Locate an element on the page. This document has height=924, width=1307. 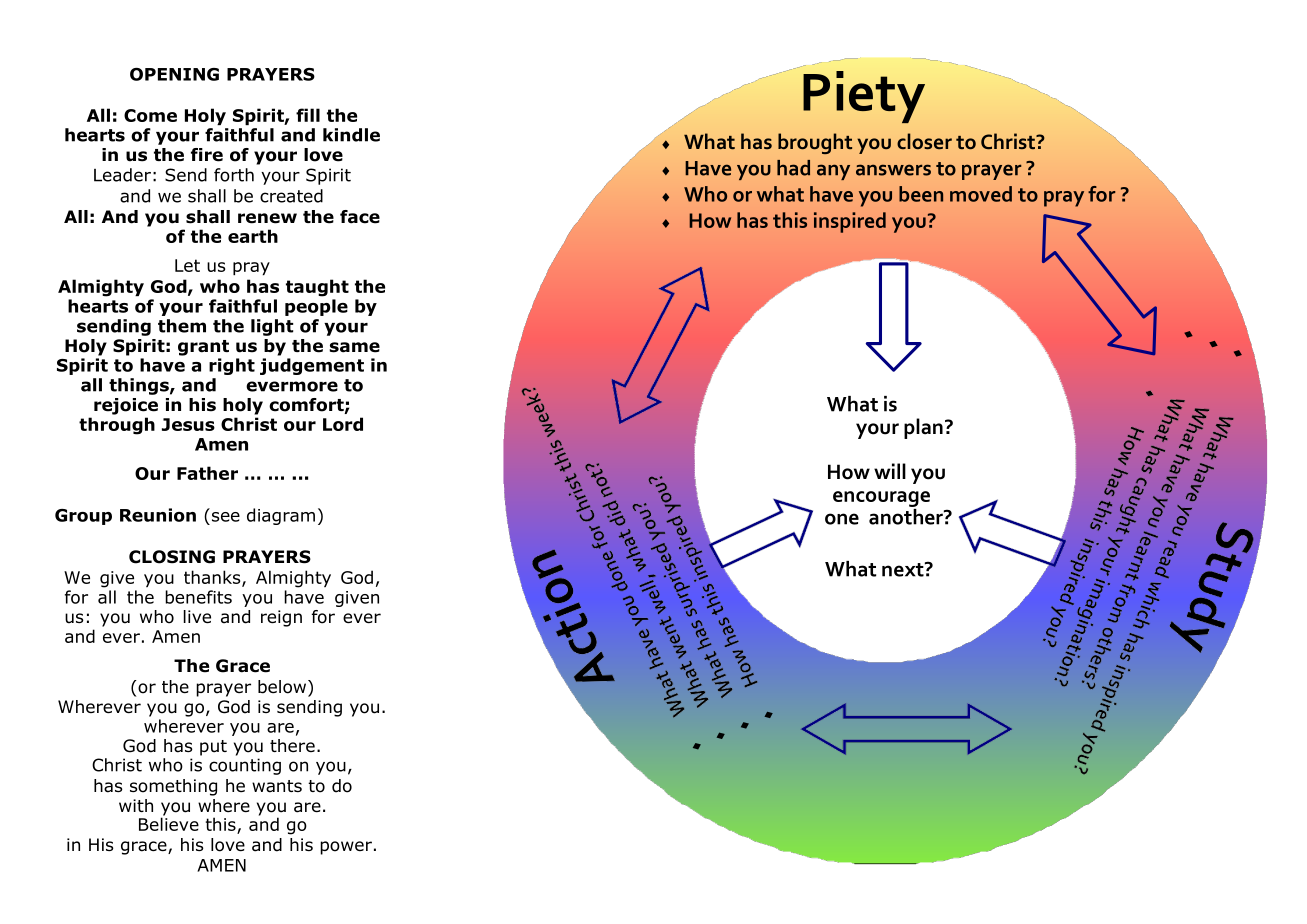
wants is located at coordinates (277, 786).
